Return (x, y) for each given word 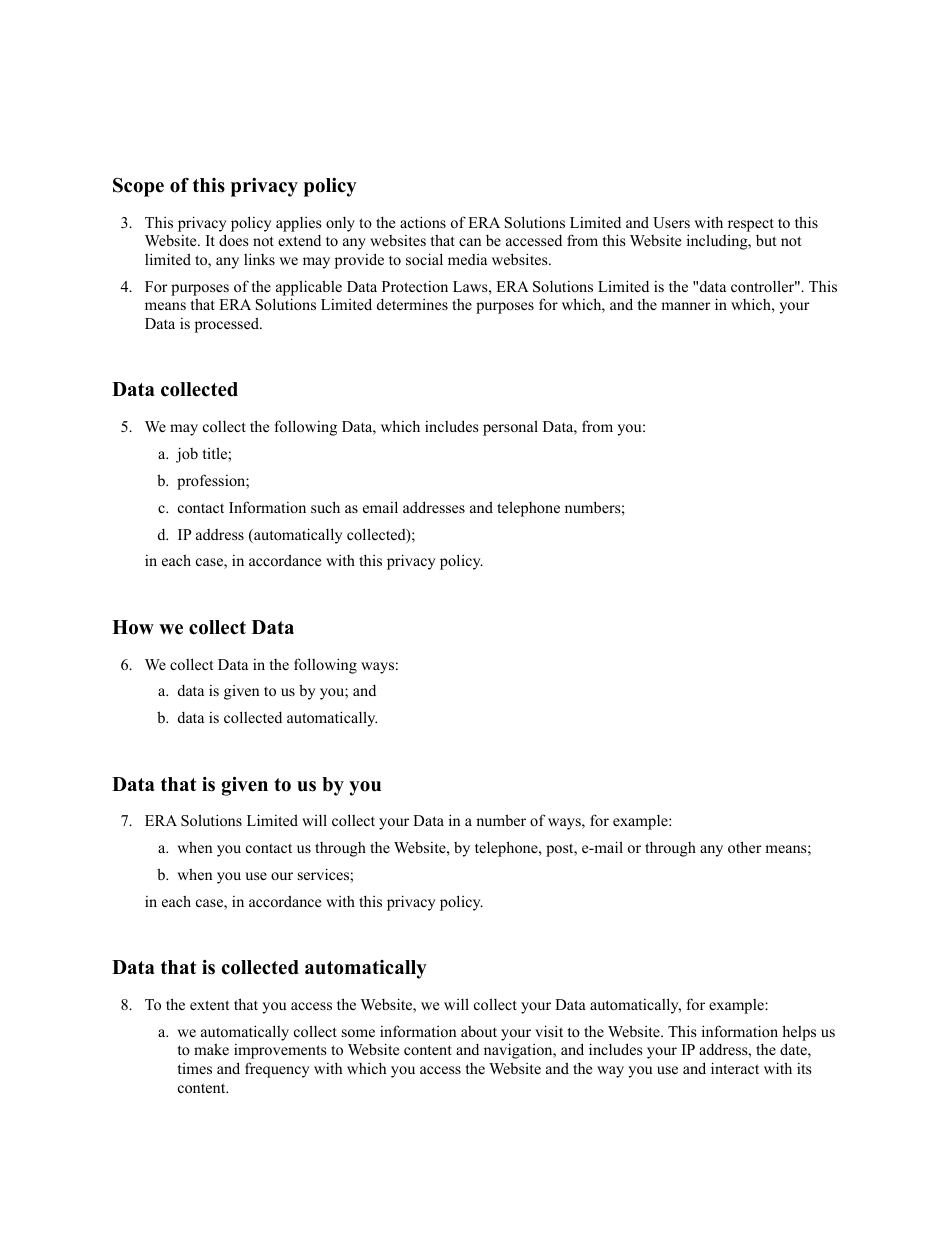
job (187, 455)
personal (510, 428)
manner (686, 306)
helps (799, 1033)
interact (735, 1068)
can (470, 242)
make (211, 1049)
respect (751, 225)
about (479, 1031)
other (745, 847)
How (133, 627)
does (233, 240)
